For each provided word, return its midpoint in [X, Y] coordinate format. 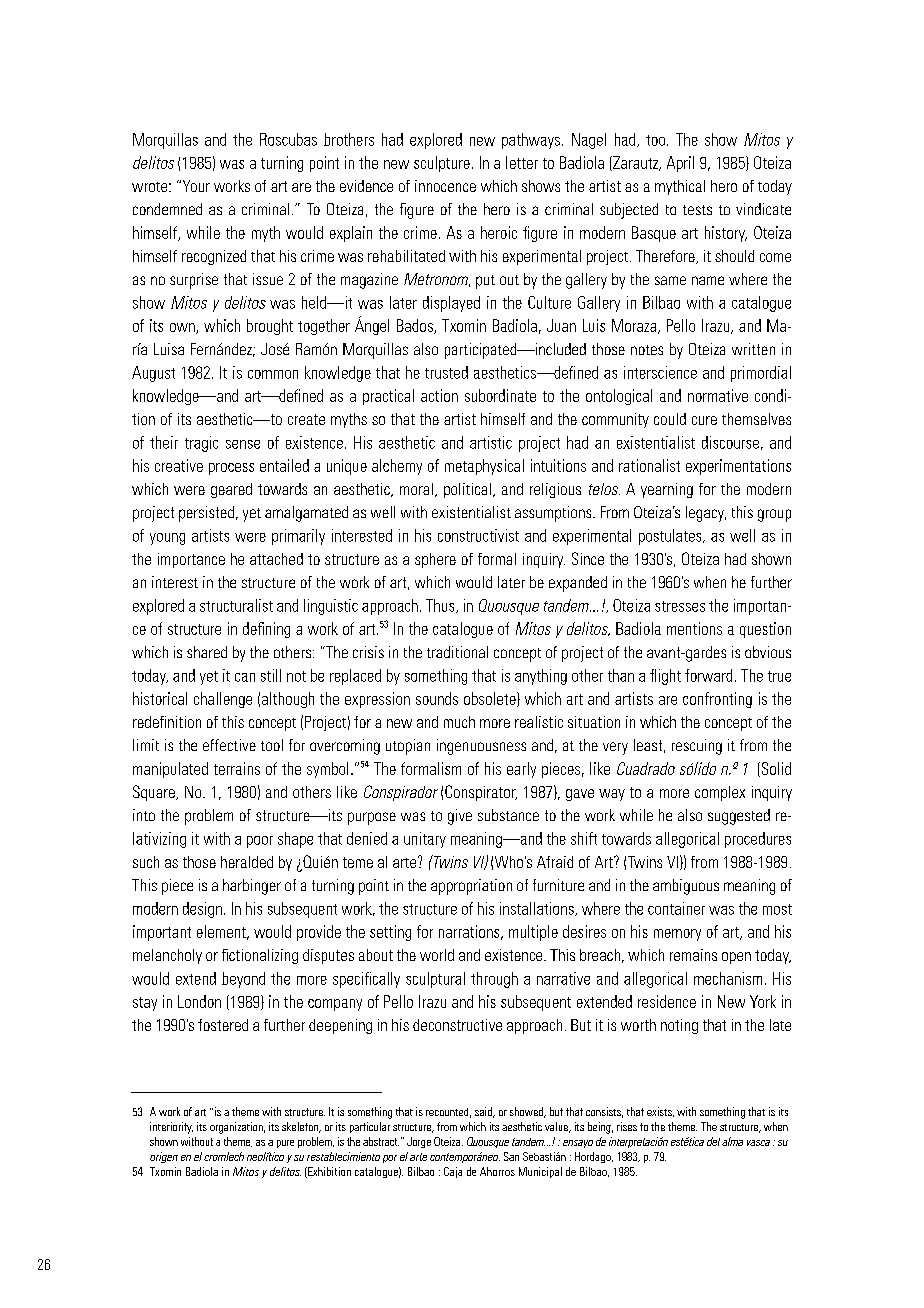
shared [207, 652]
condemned [167, 209]
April [680, 164]
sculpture [442, 164]
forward [708, 675]
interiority [171, 1128]
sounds [437, 698]
